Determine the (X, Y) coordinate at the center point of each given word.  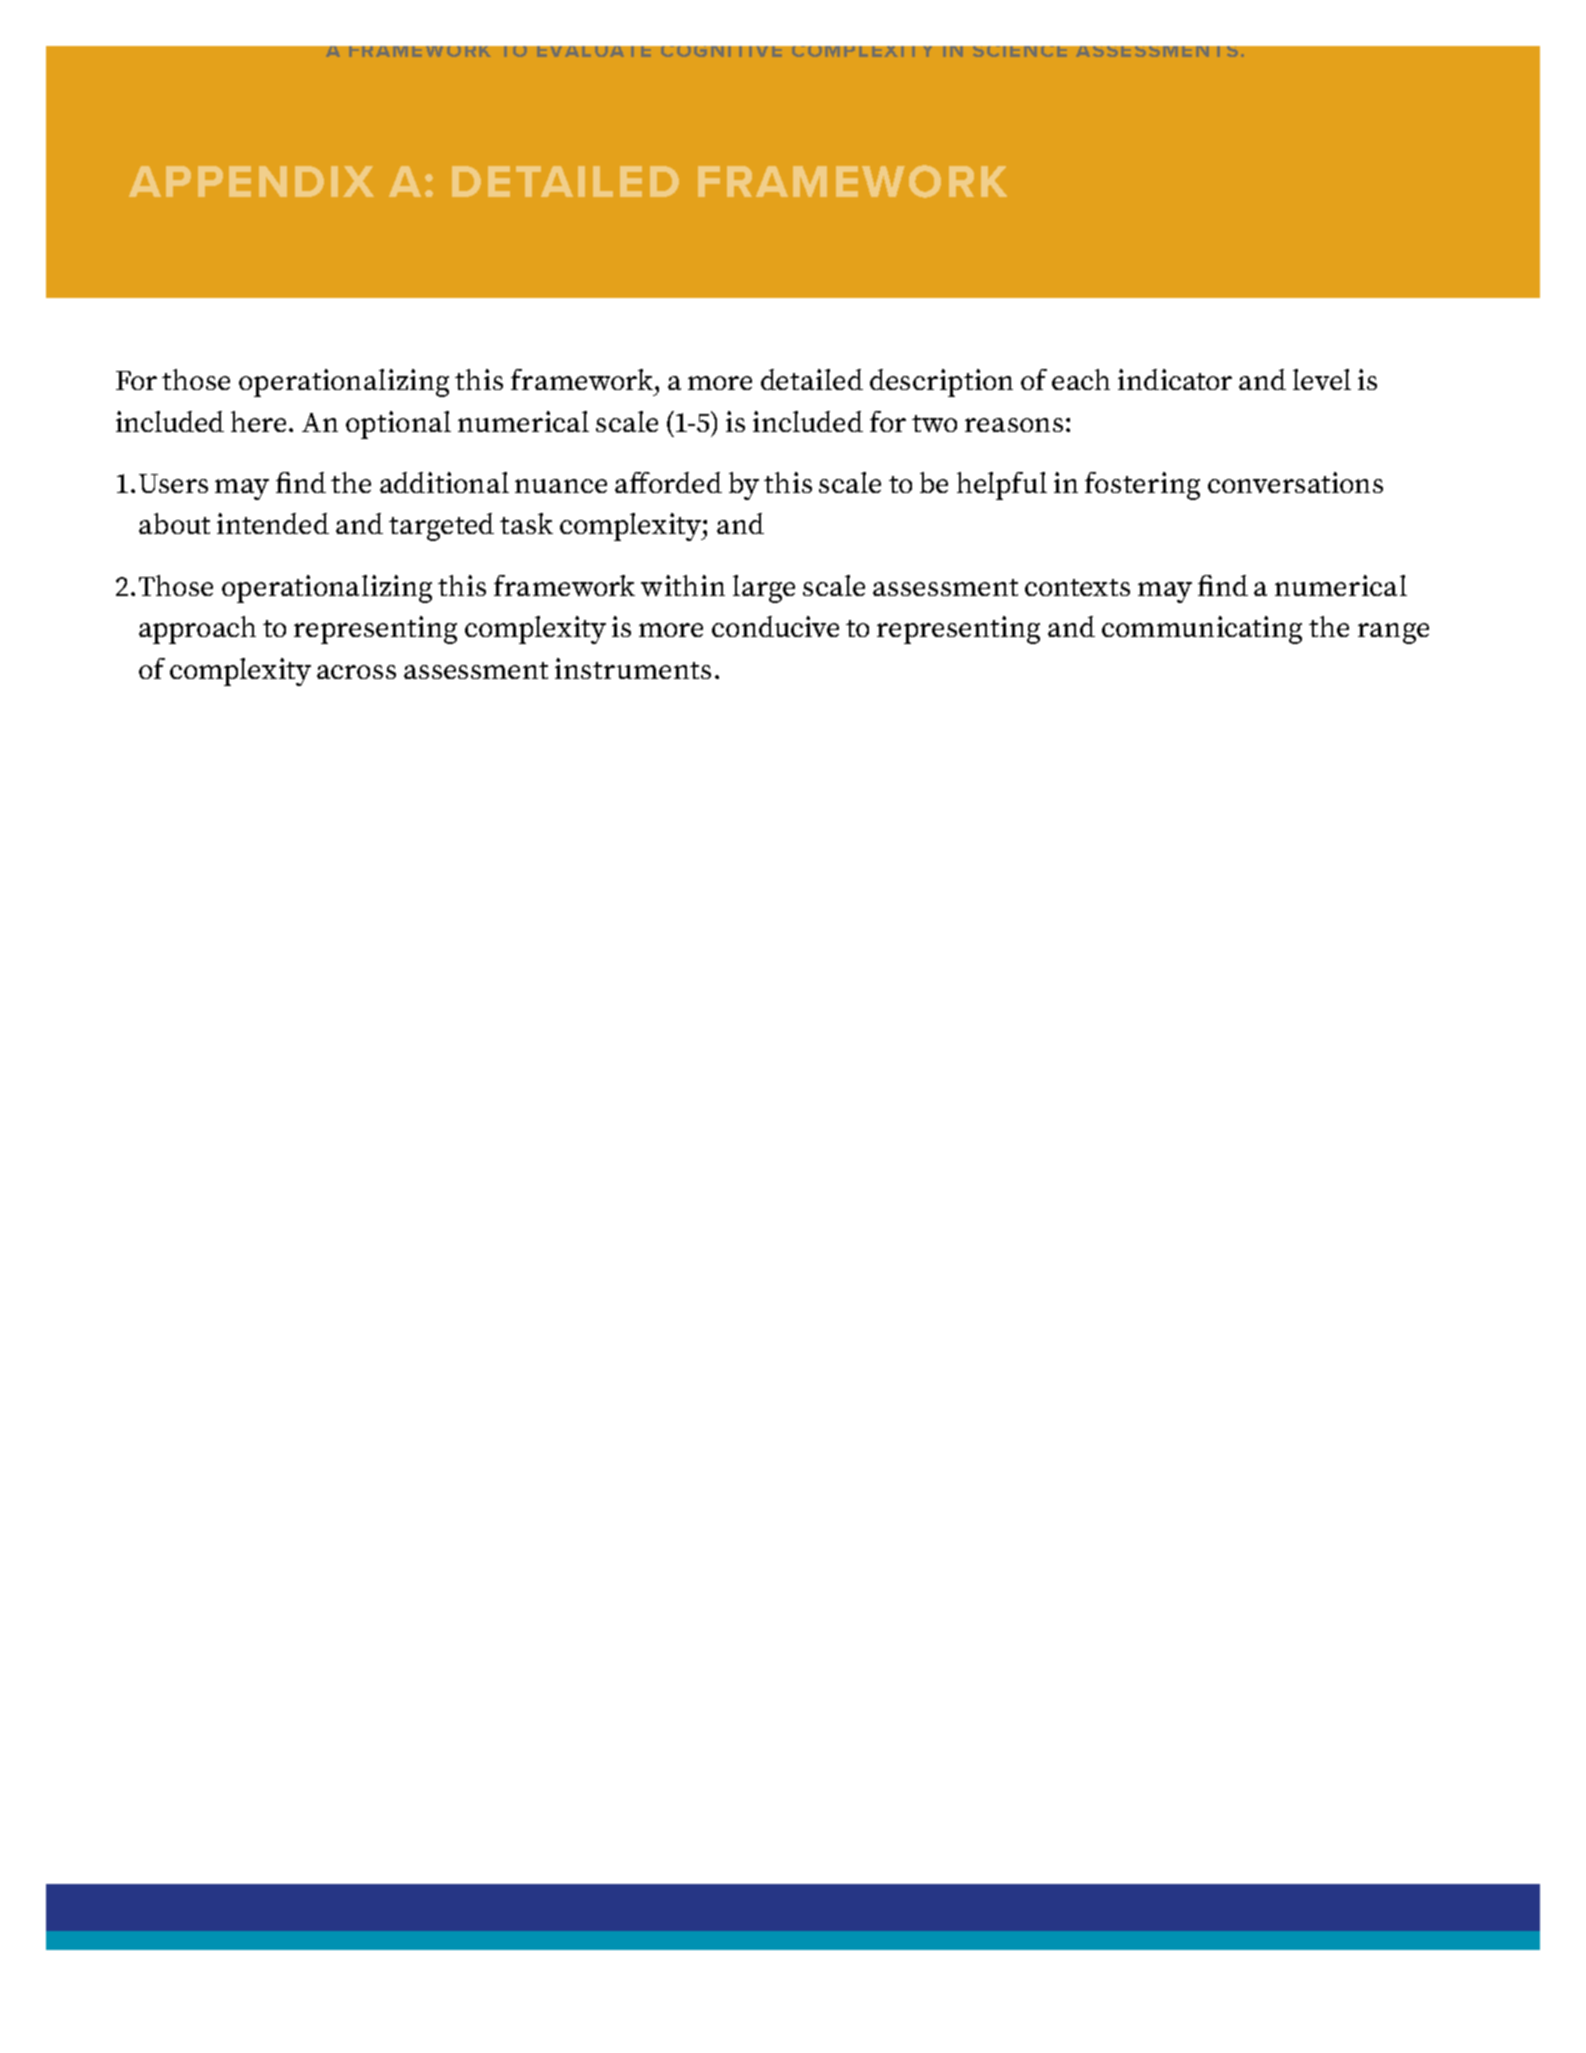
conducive (775, 626)
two (934, 423)
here (260, 421)
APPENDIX (251, 181)
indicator (1175, 379)
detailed (812, 379)
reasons (1014, 425)
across (356, 672)
